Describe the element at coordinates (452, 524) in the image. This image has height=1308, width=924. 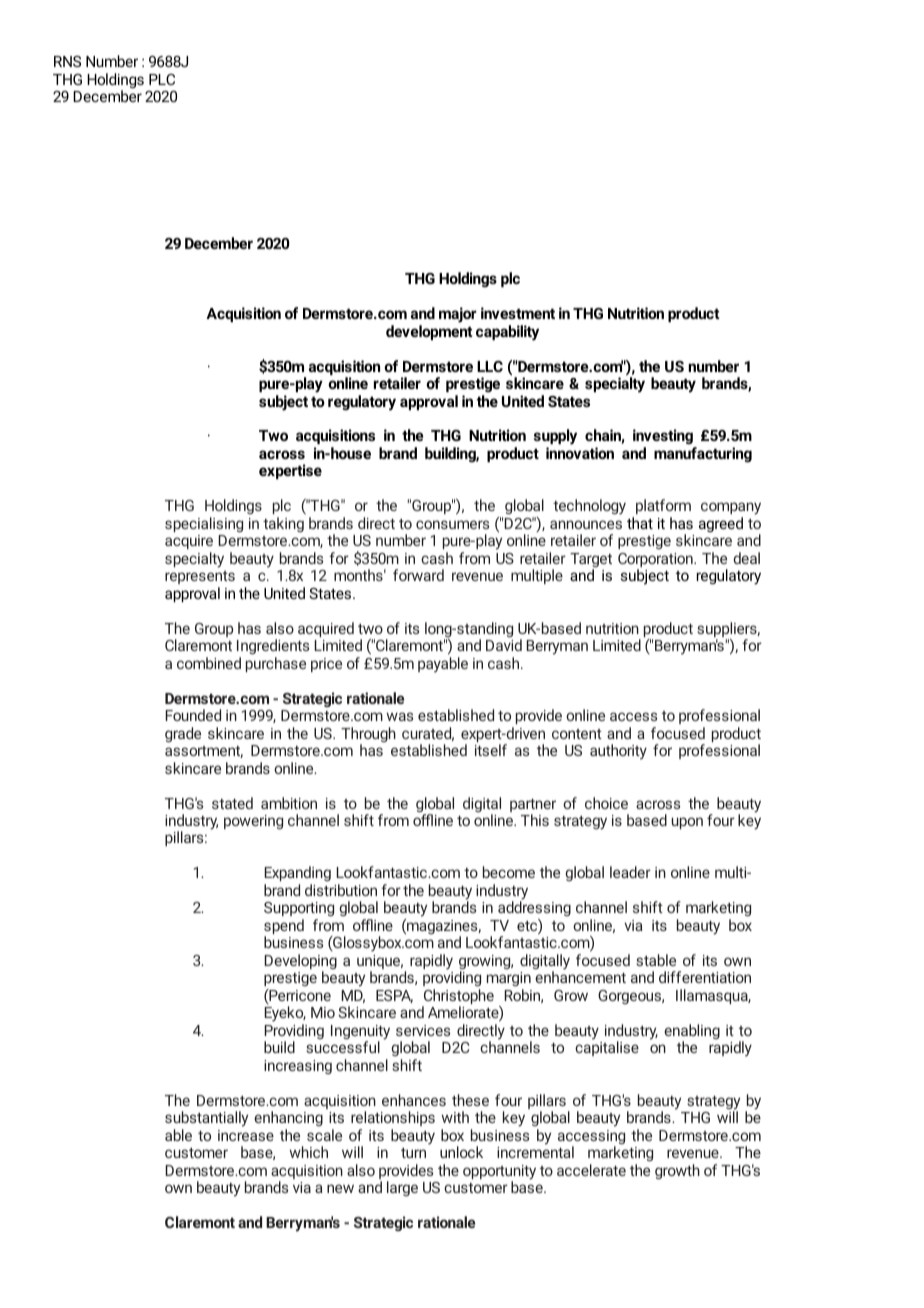
I see `consumers` at that location.
